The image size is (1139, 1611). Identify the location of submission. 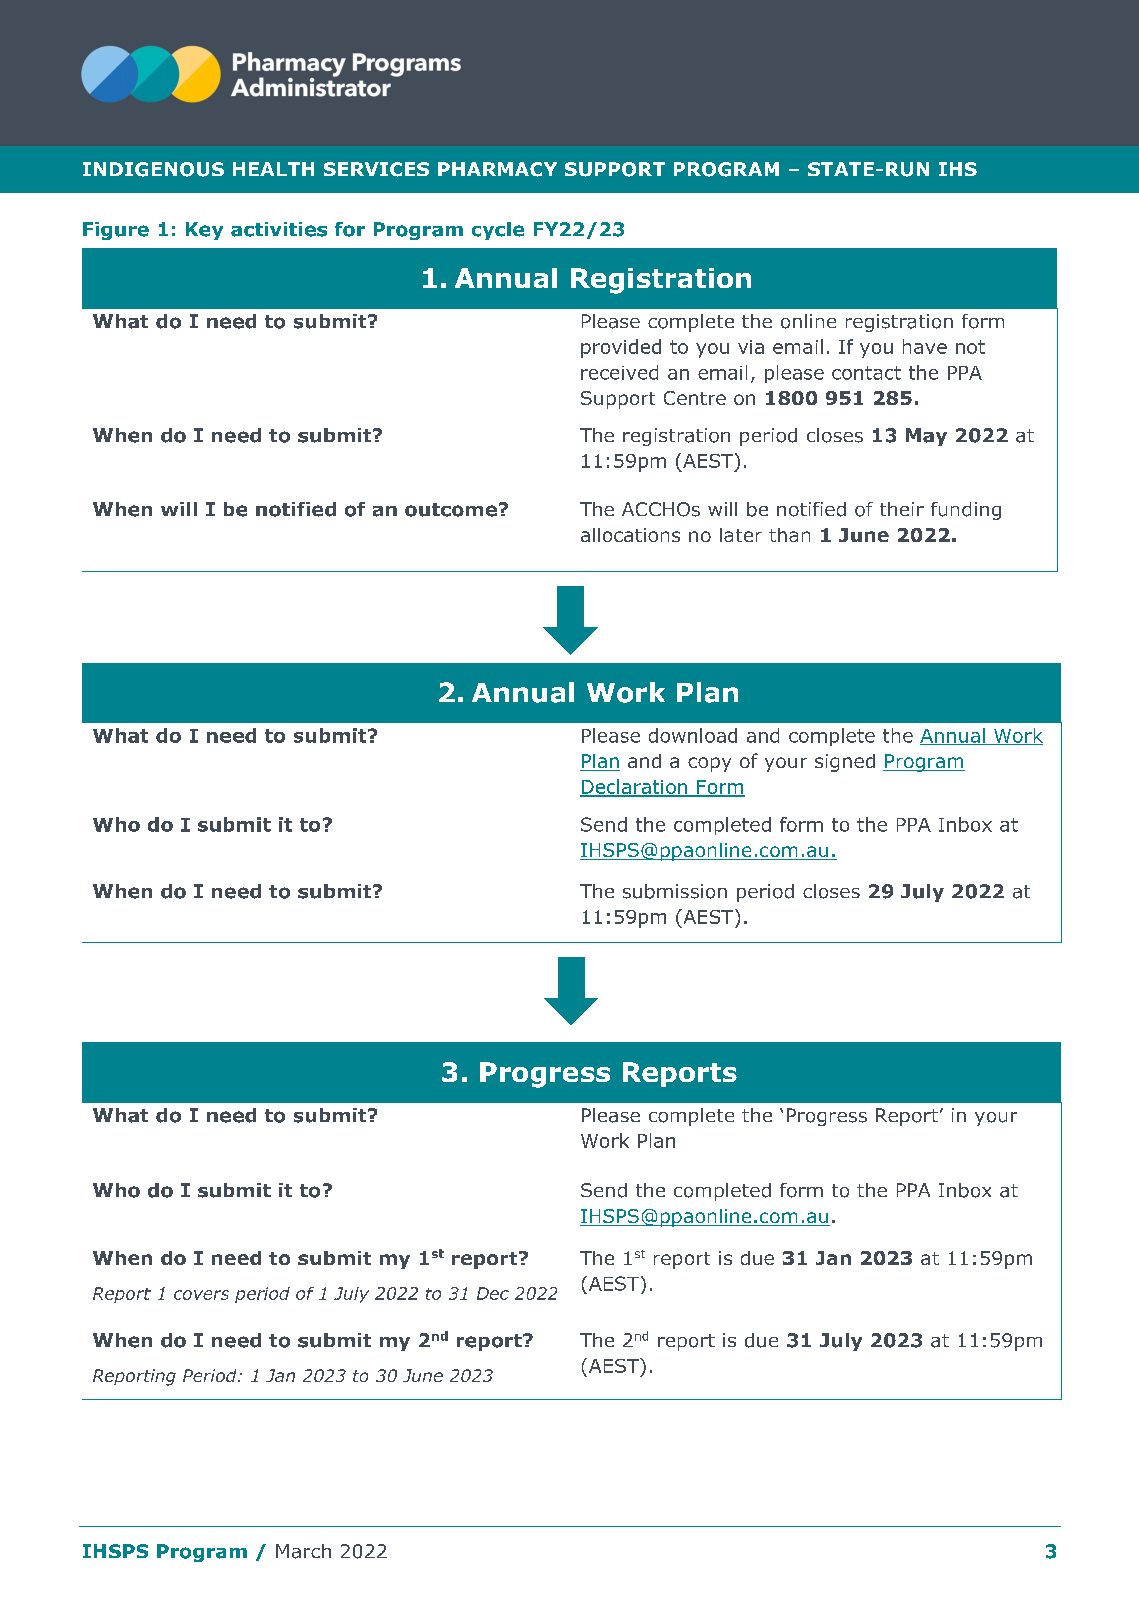
(675, 891).
